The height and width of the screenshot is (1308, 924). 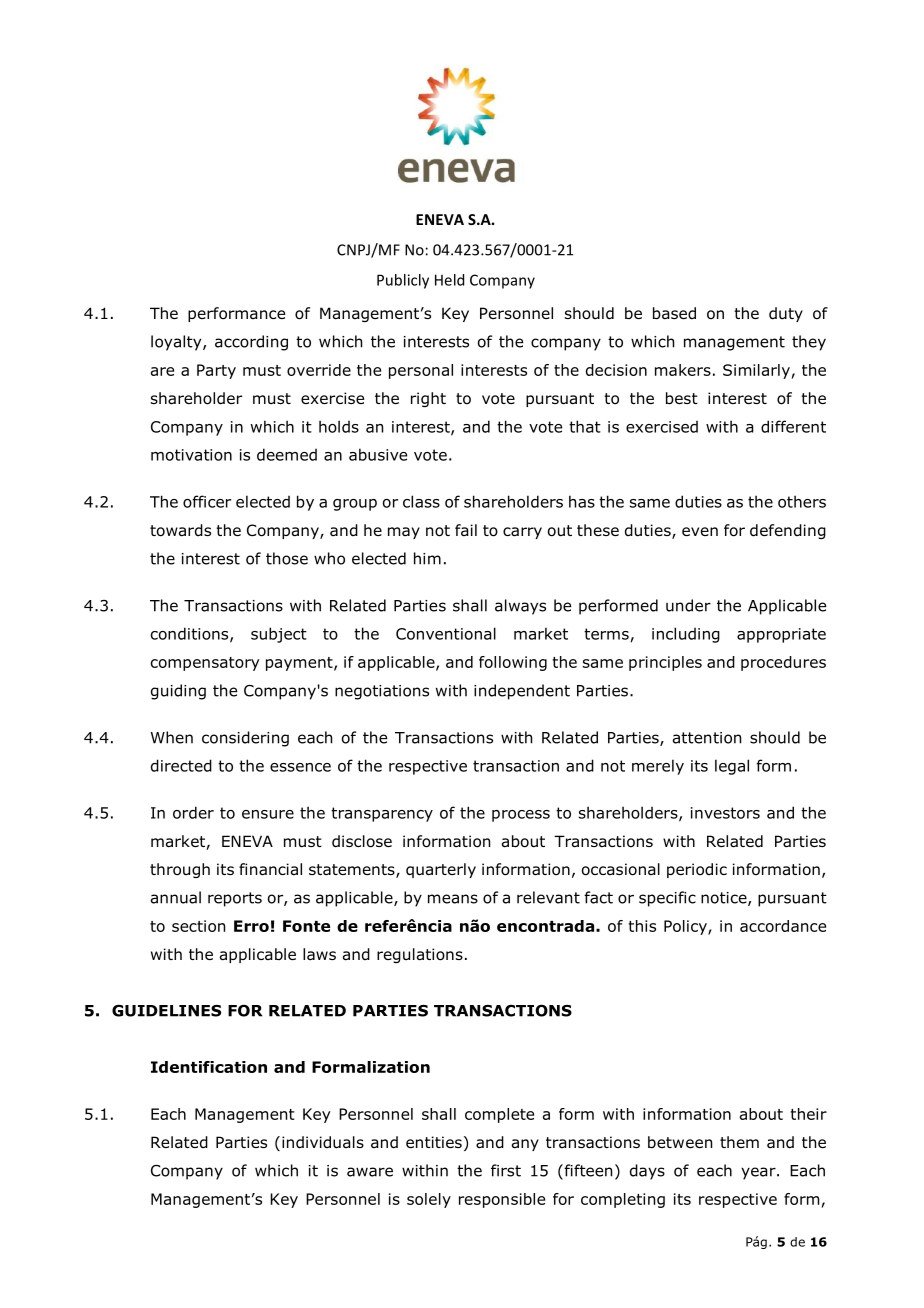 What do you see at coordinates (235, 899) in the screenshot?
I see `reports` at bounding box center [235, 899].
